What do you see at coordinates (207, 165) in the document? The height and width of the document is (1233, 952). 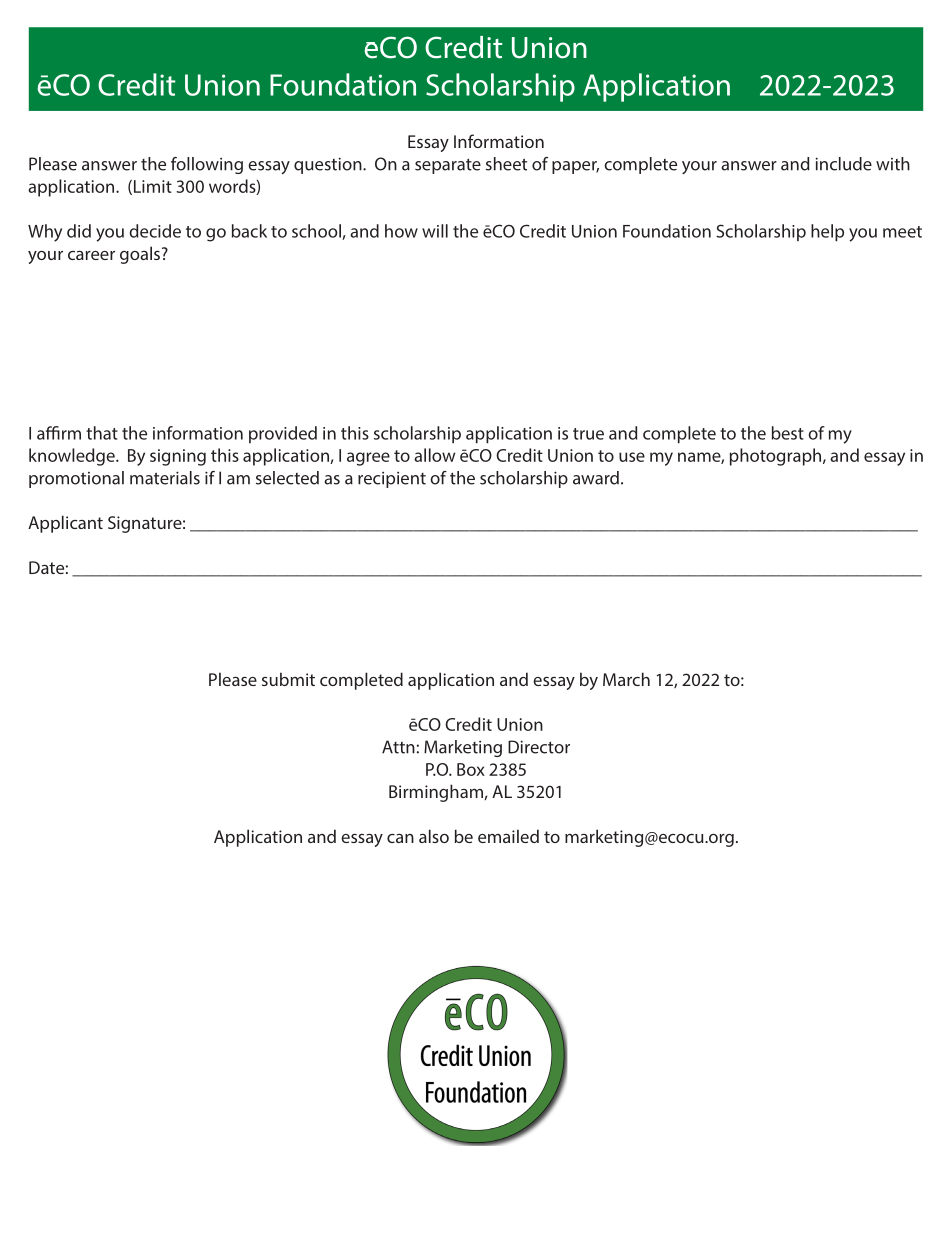 I see `following` at bounding box center [207, 165].
